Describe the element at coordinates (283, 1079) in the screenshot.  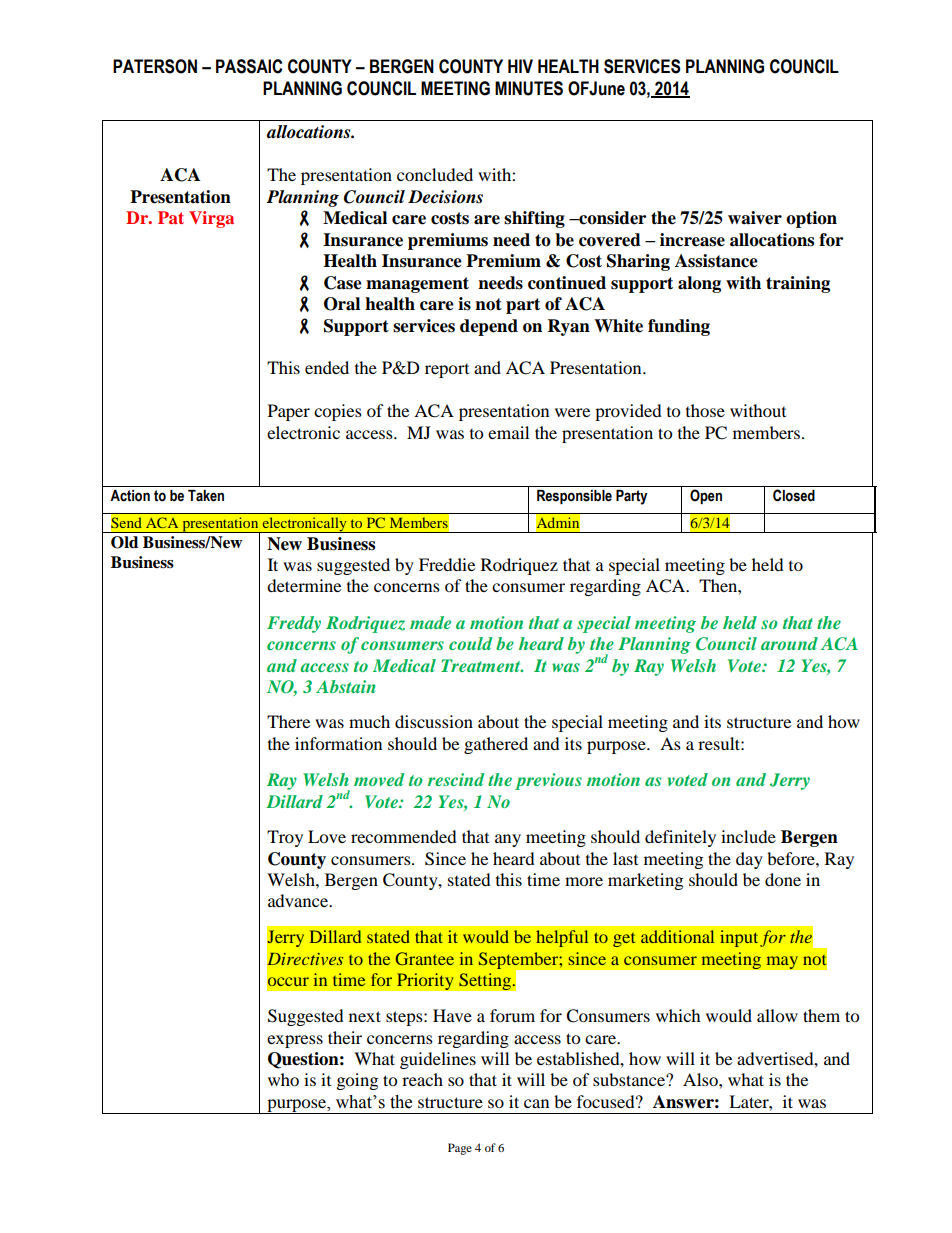
I see `who` at that location.
